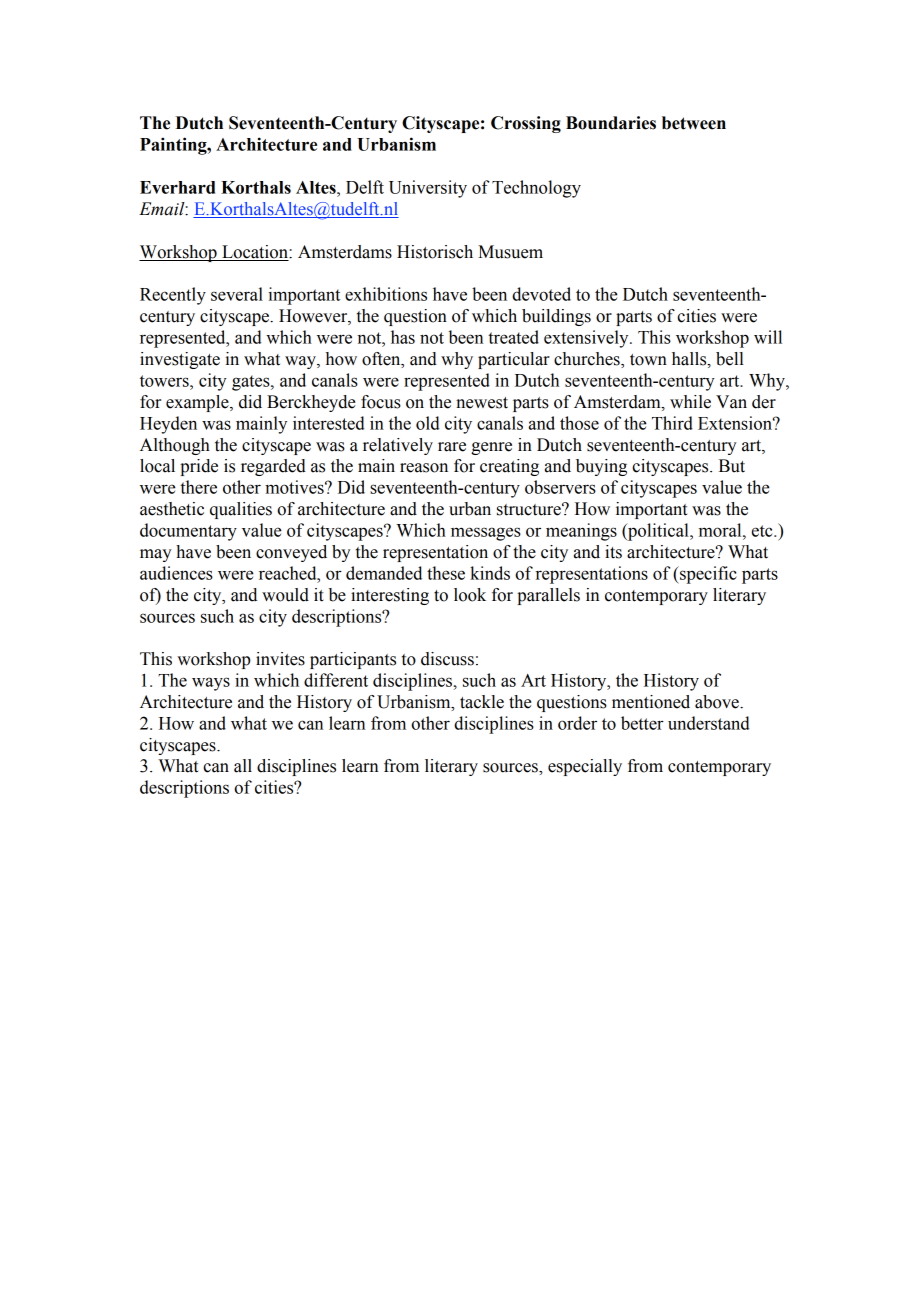 The height and width of the document is (1308, 924). What do you see at coordinates (237, 294) in the document?
I see `several` at bounding box center [237, 294].
